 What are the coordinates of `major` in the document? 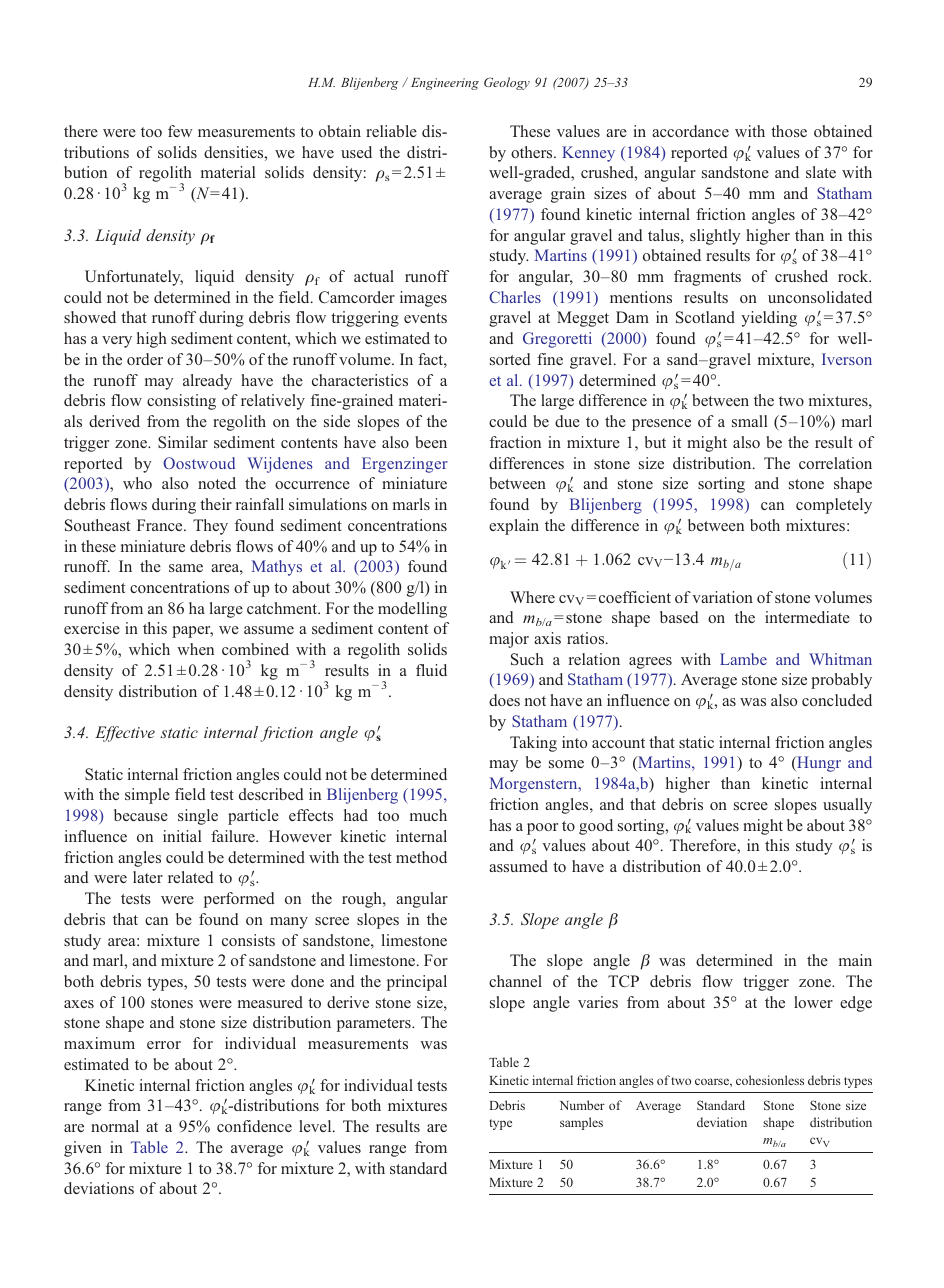 It's located at (509, 640).
